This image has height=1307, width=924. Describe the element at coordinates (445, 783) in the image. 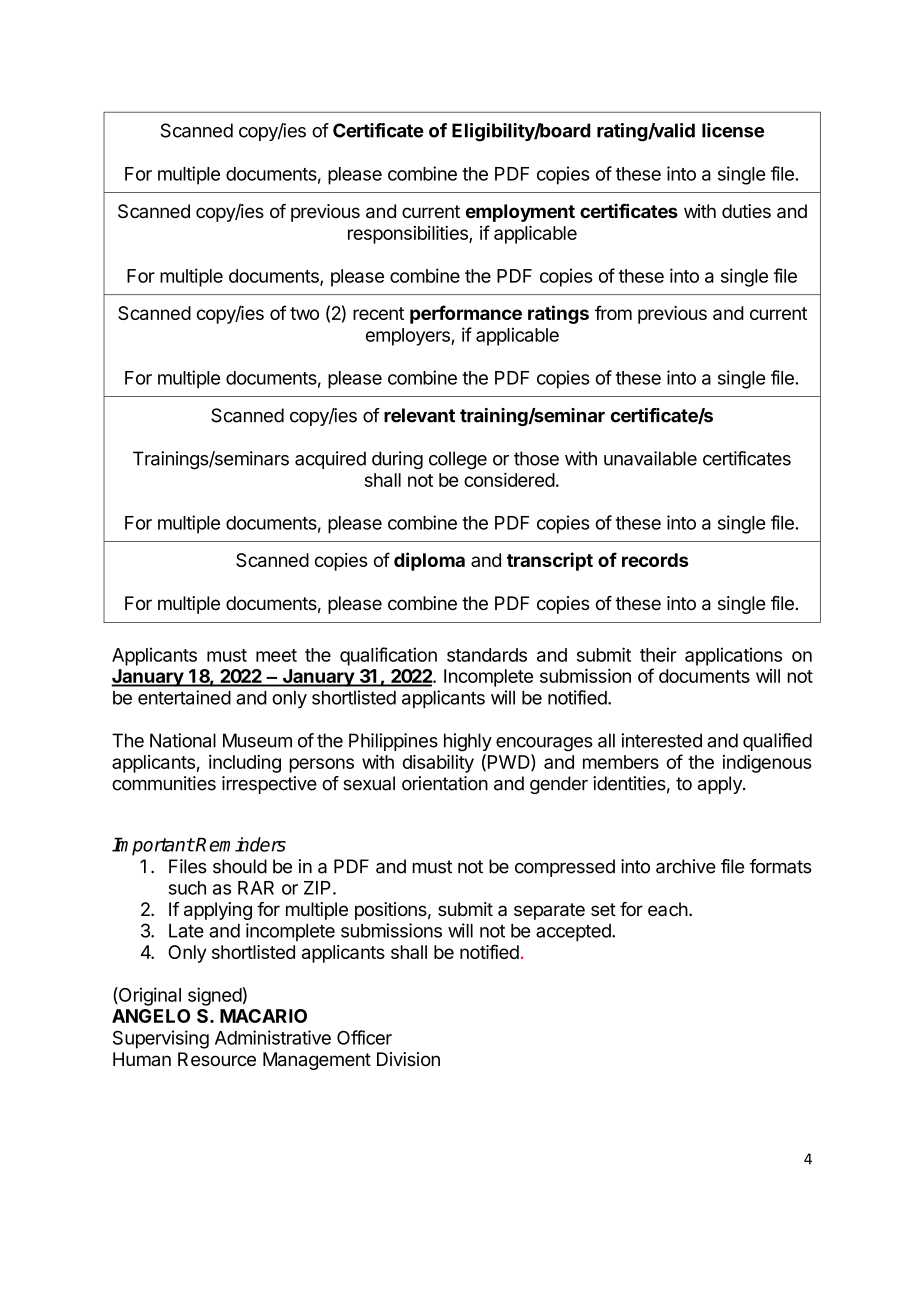

I see `orientation` at that location.
